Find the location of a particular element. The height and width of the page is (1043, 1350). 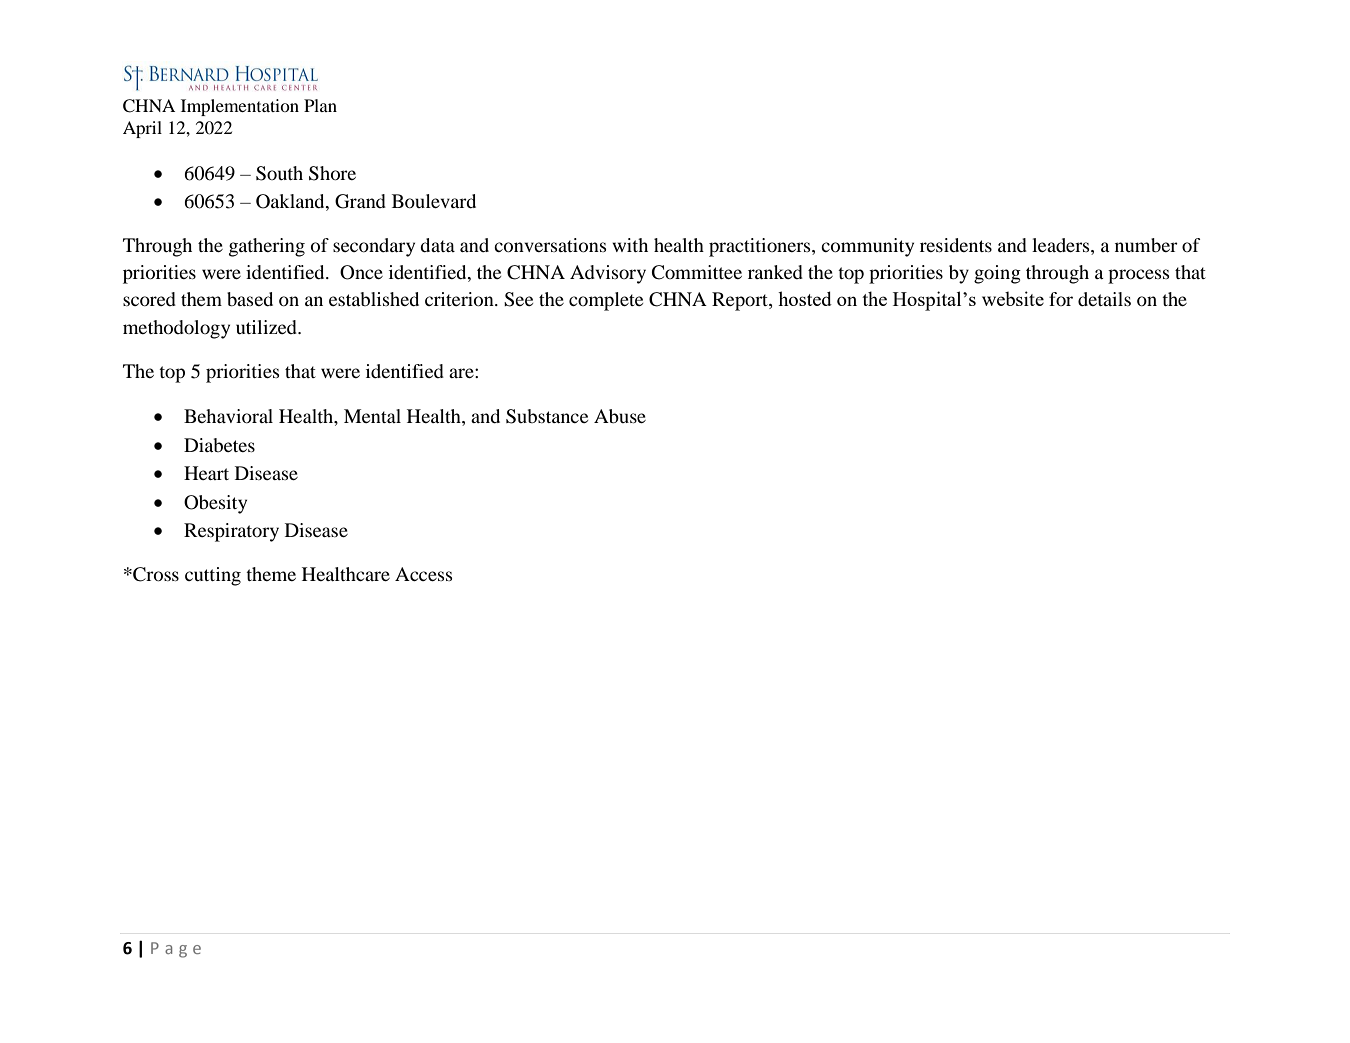

cutting is located at coordinates (213, 576).
